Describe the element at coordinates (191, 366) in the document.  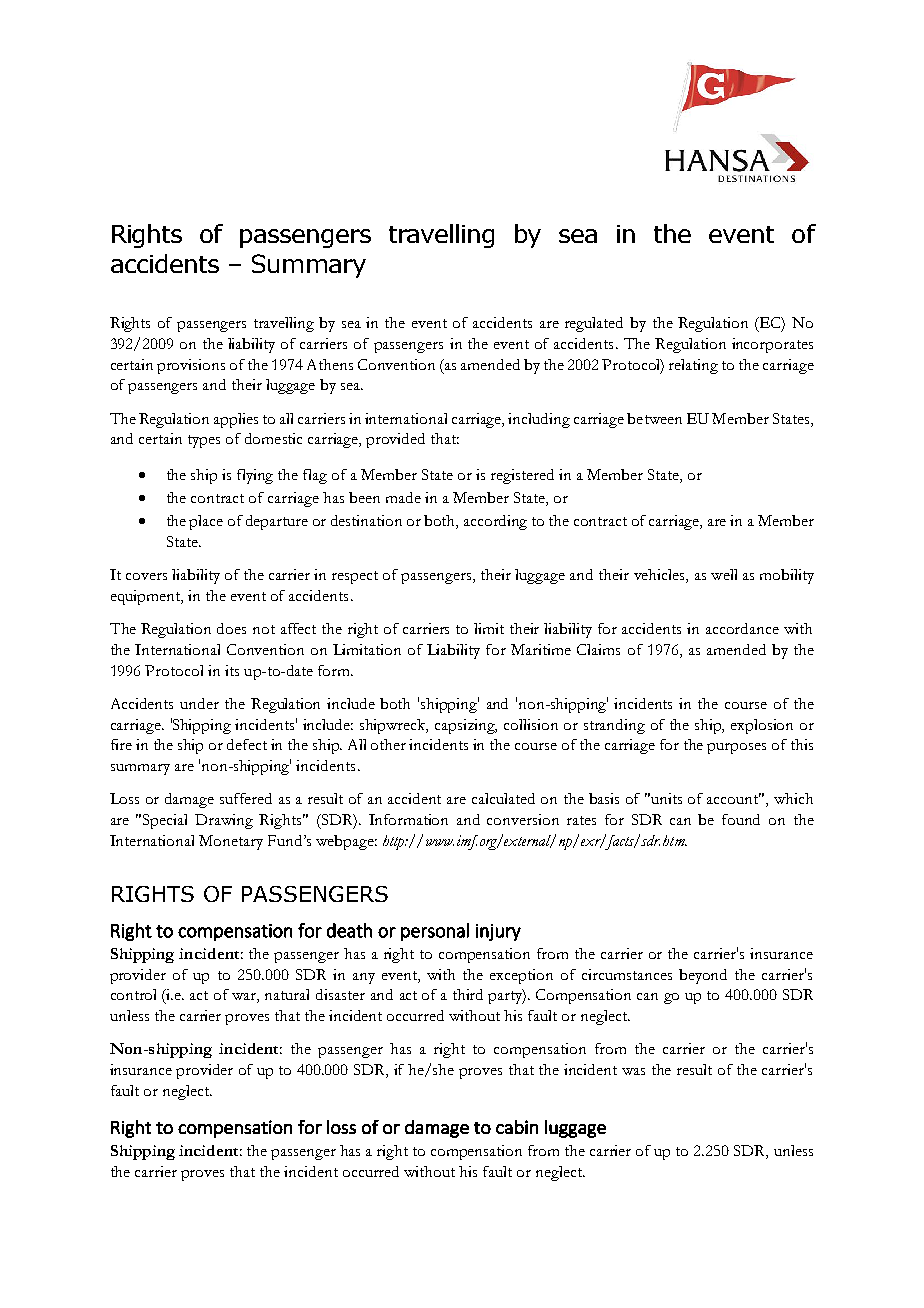
I see `provisions` at that location.
